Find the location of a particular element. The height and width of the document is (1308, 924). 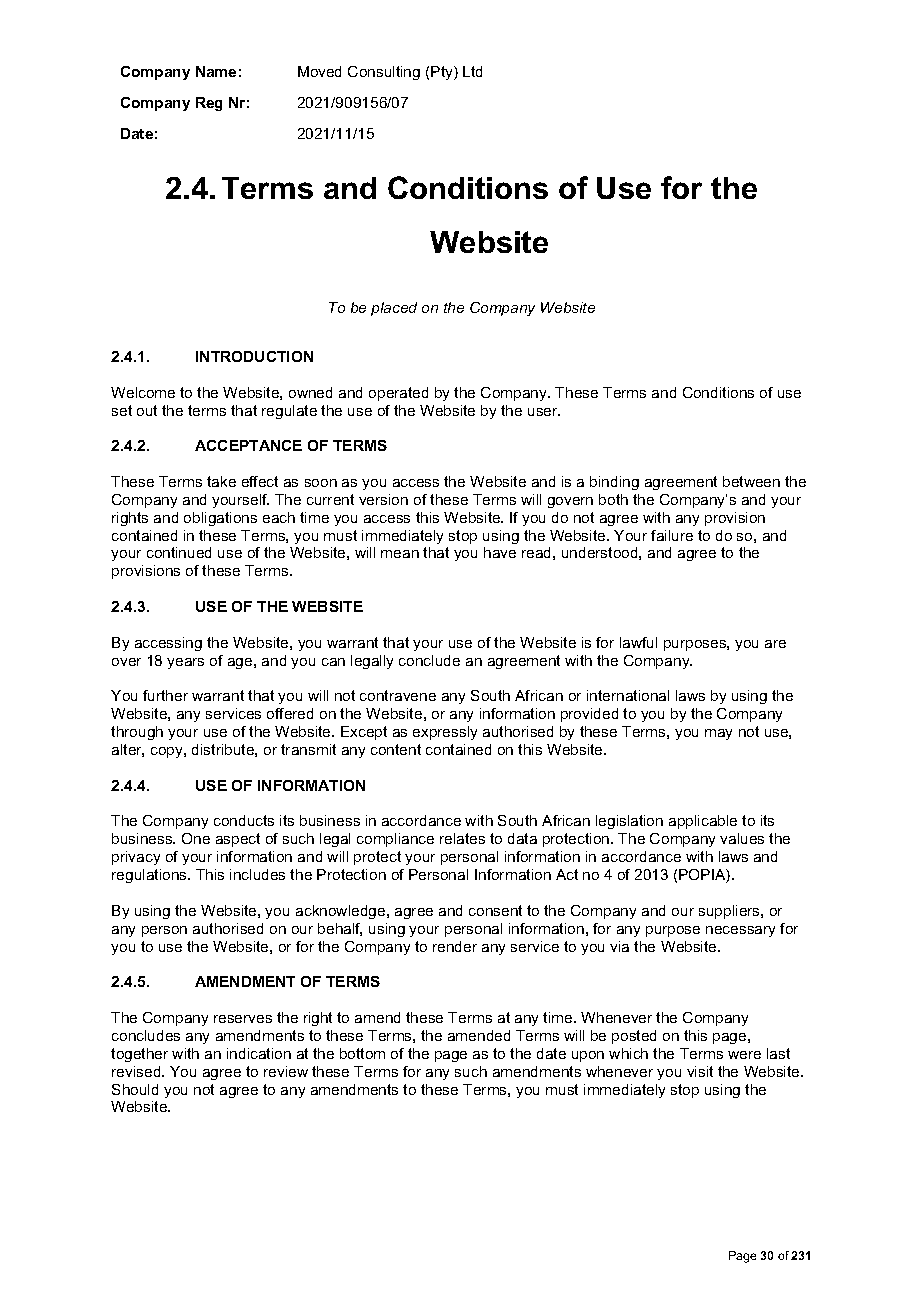

visit is located at coordinates (700, 1071).
